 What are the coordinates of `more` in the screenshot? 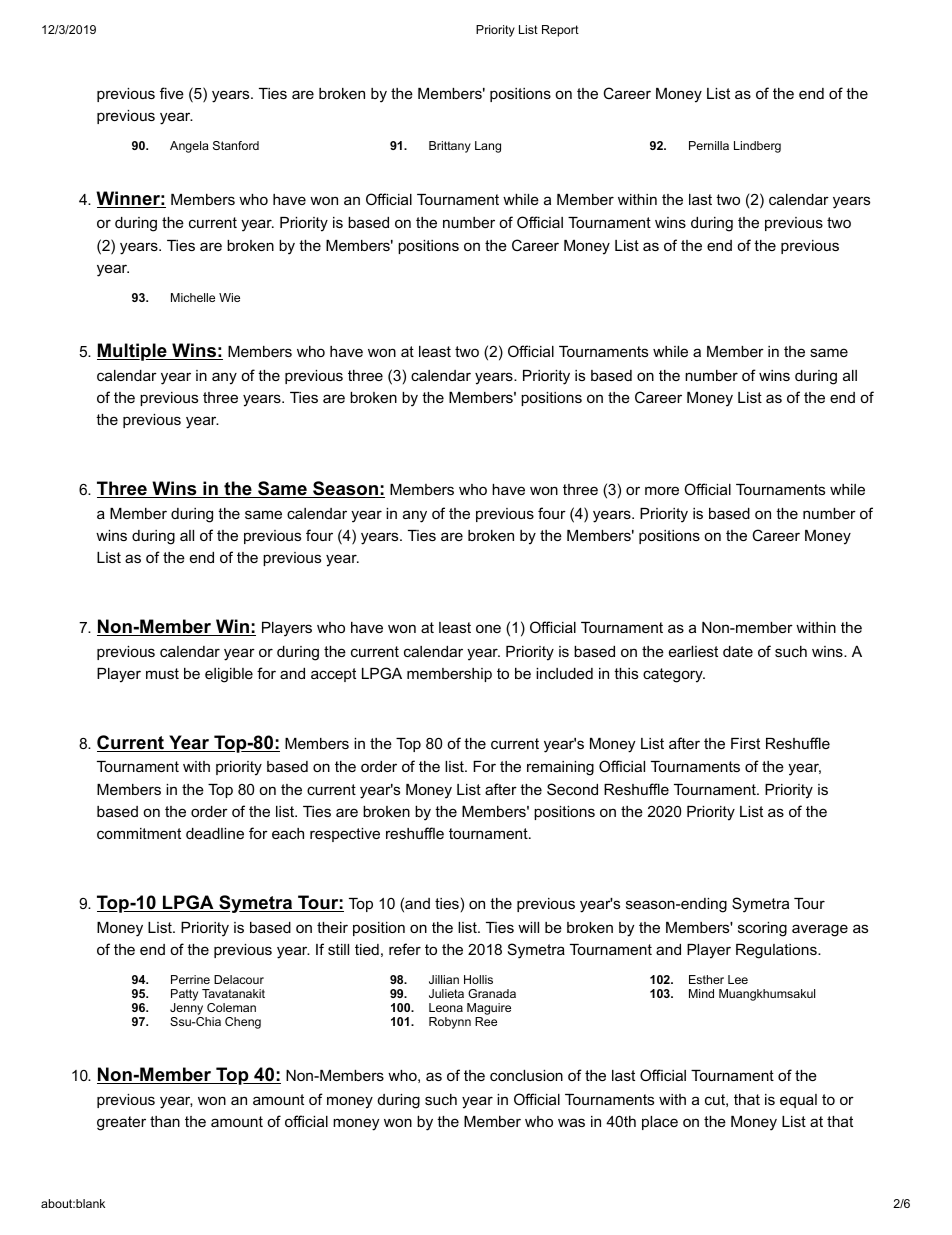 It's located at (662, 490).
